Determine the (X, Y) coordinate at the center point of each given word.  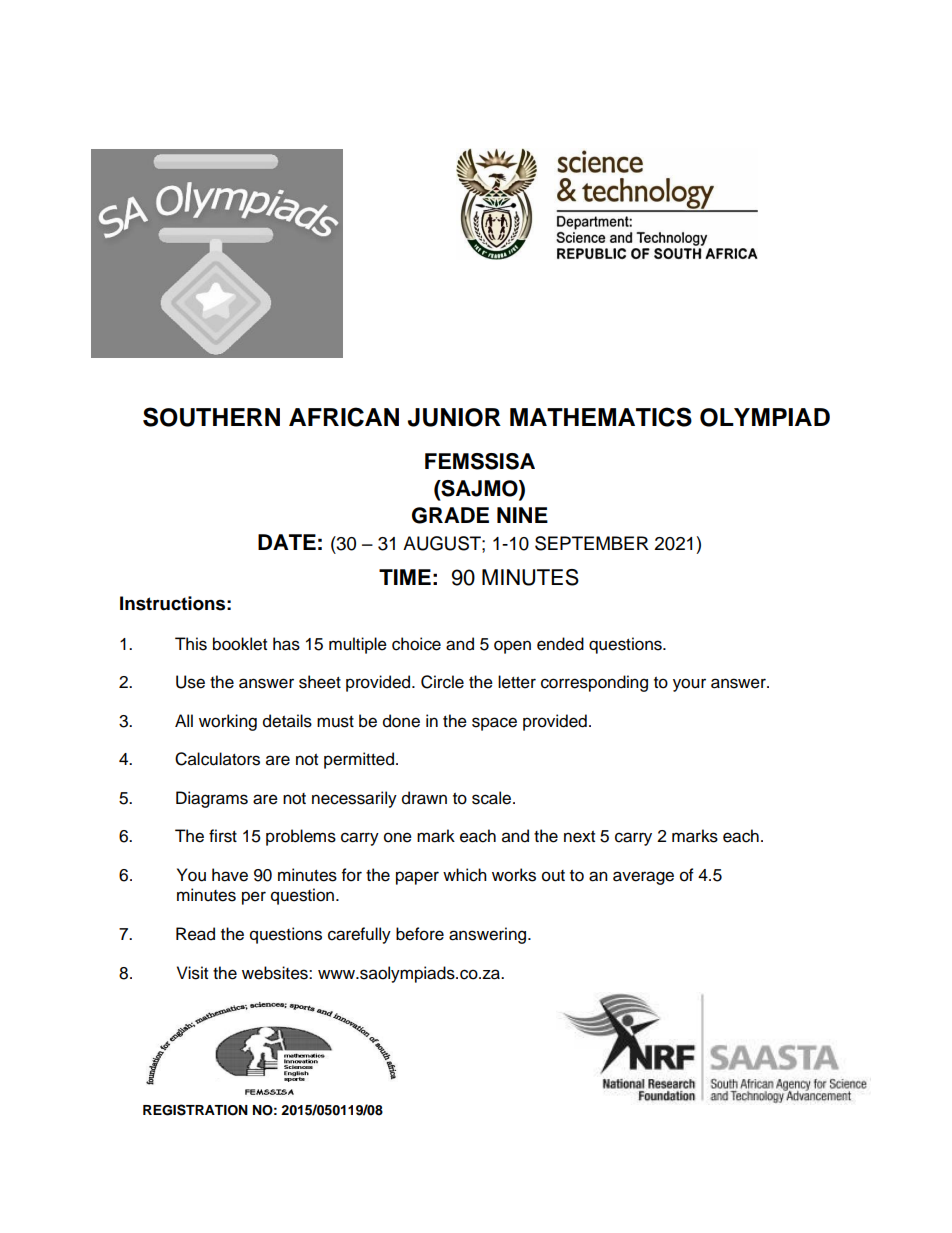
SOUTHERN (211, 417)
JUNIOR (454, 417)
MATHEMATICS (601, 417)
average (643, 878)
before (420, 934)
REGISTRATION (195, 1110)
